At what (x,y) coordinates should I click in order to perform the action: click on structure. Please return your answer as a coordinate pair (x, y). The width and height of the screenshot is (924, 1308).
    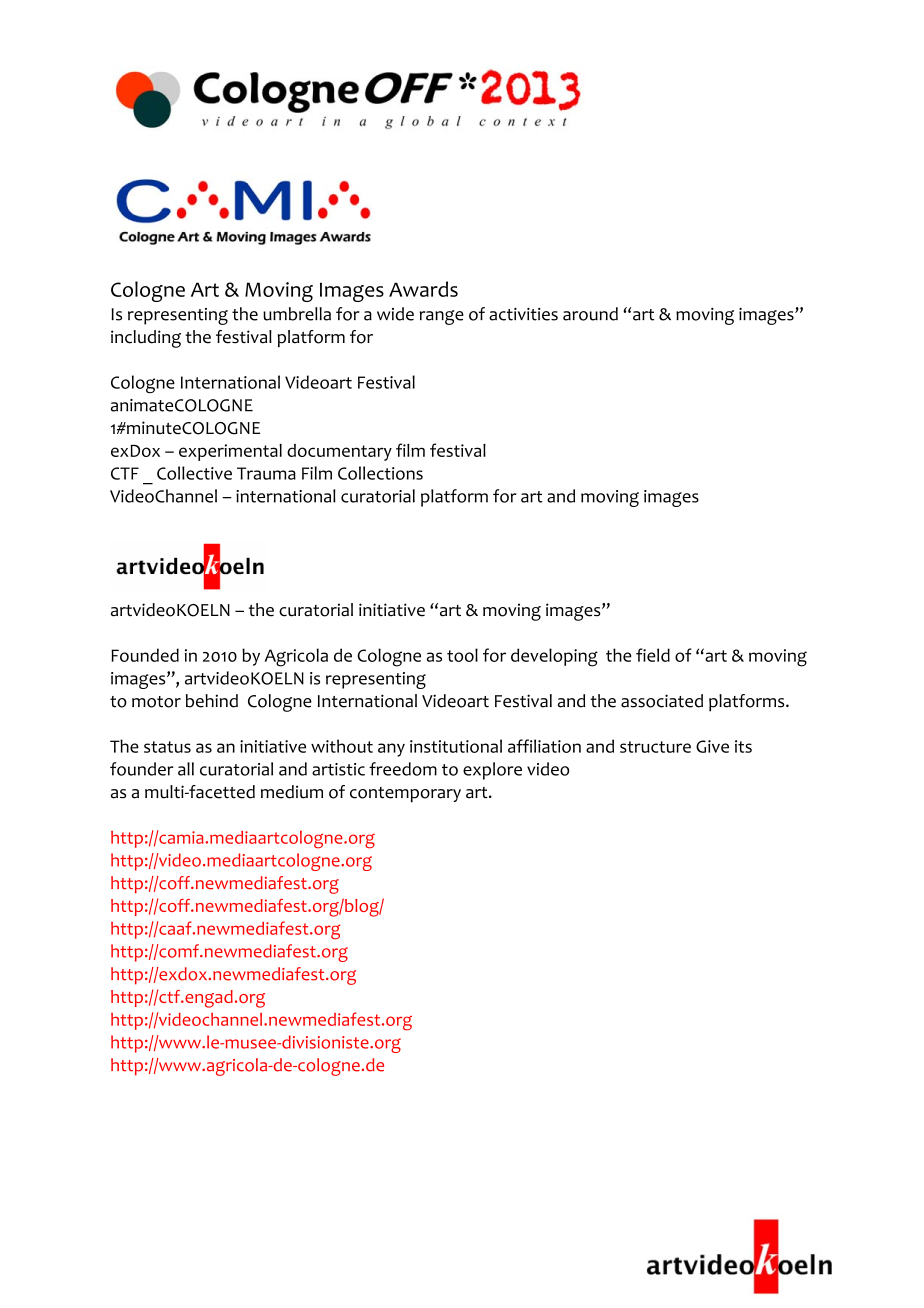
    Looking at the image, I should click on (655, 747).
